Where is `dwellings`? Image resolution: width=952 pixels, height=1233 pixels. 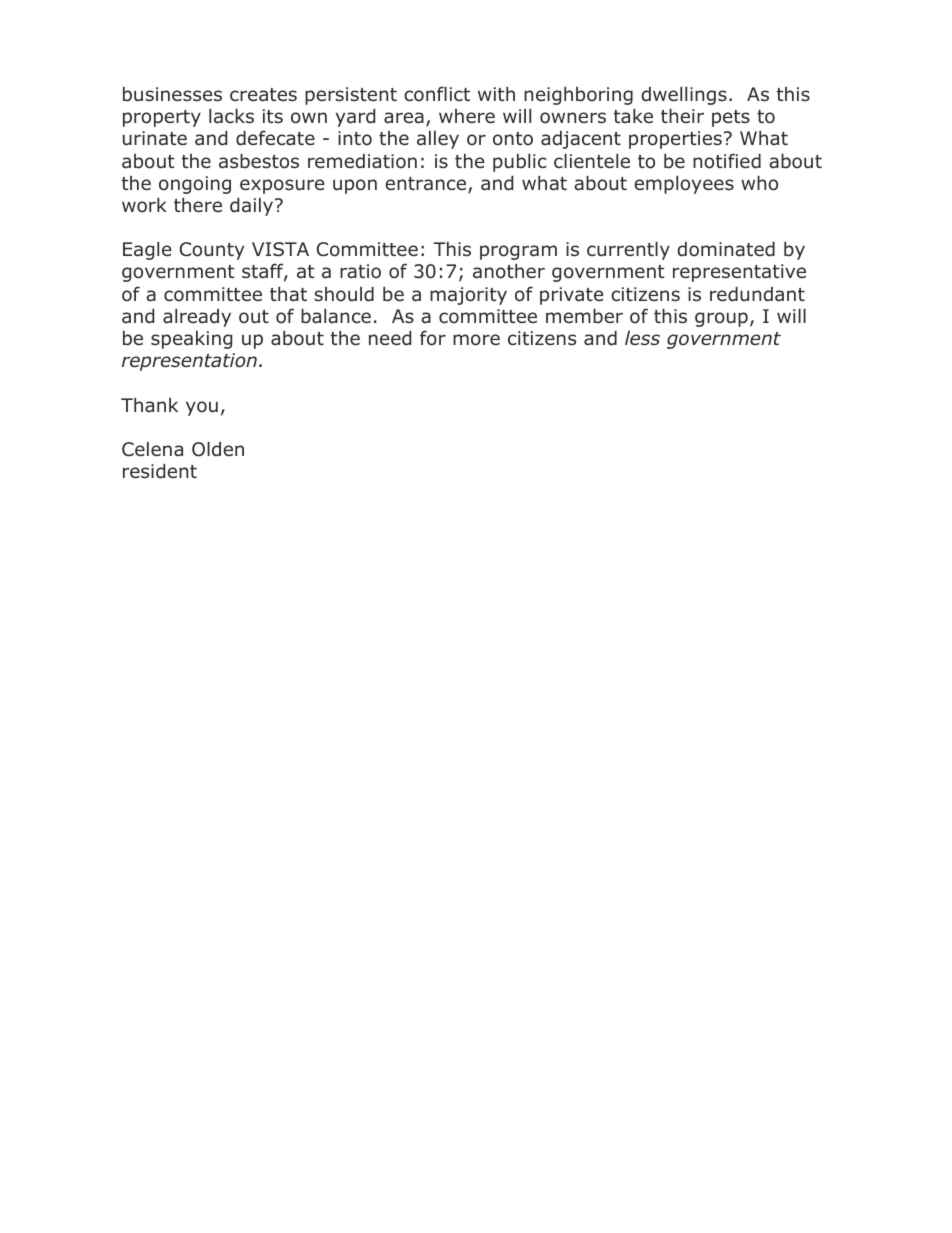 dwellings is located at coordinates (684, 96).
